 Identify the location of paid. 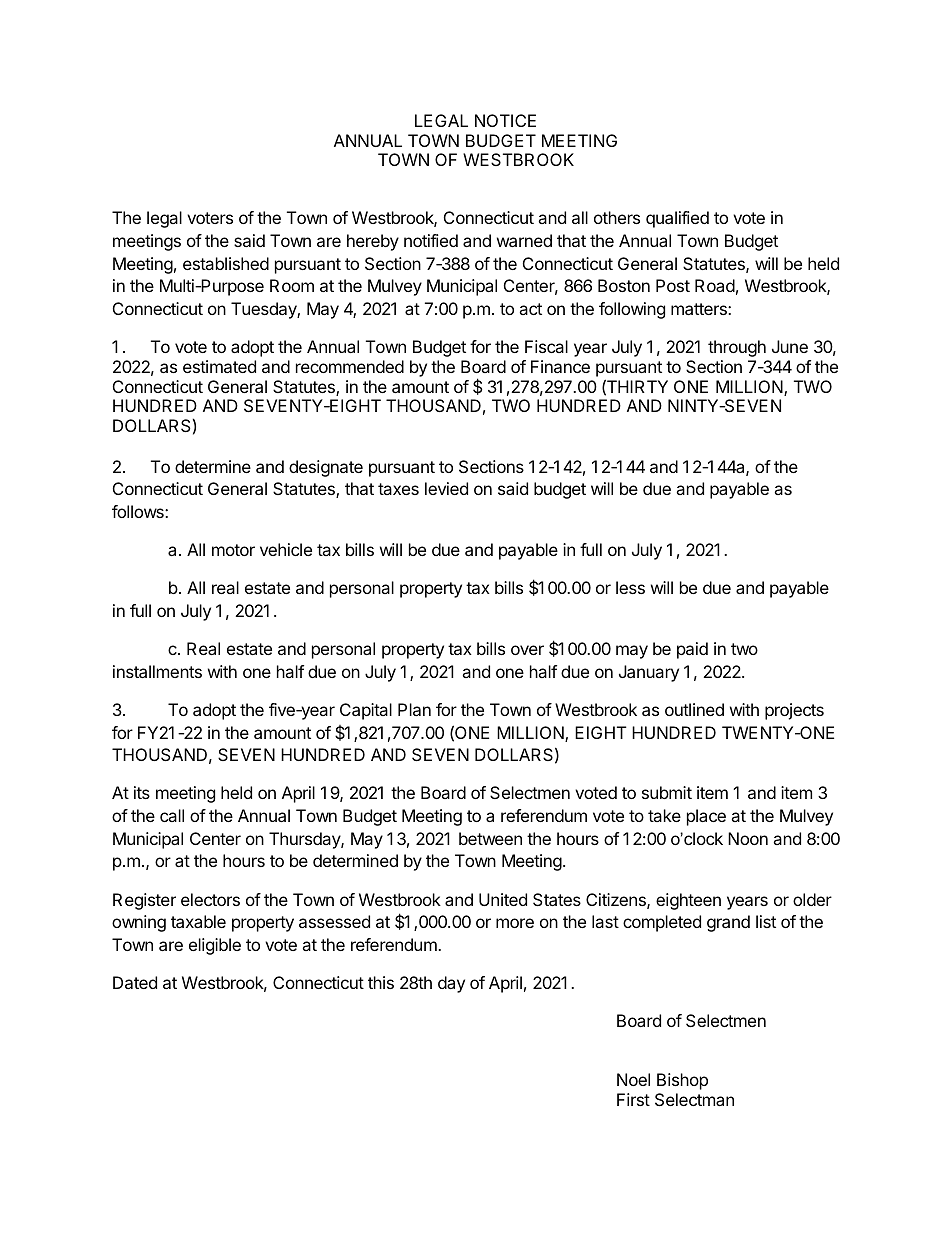
(692, 650).
